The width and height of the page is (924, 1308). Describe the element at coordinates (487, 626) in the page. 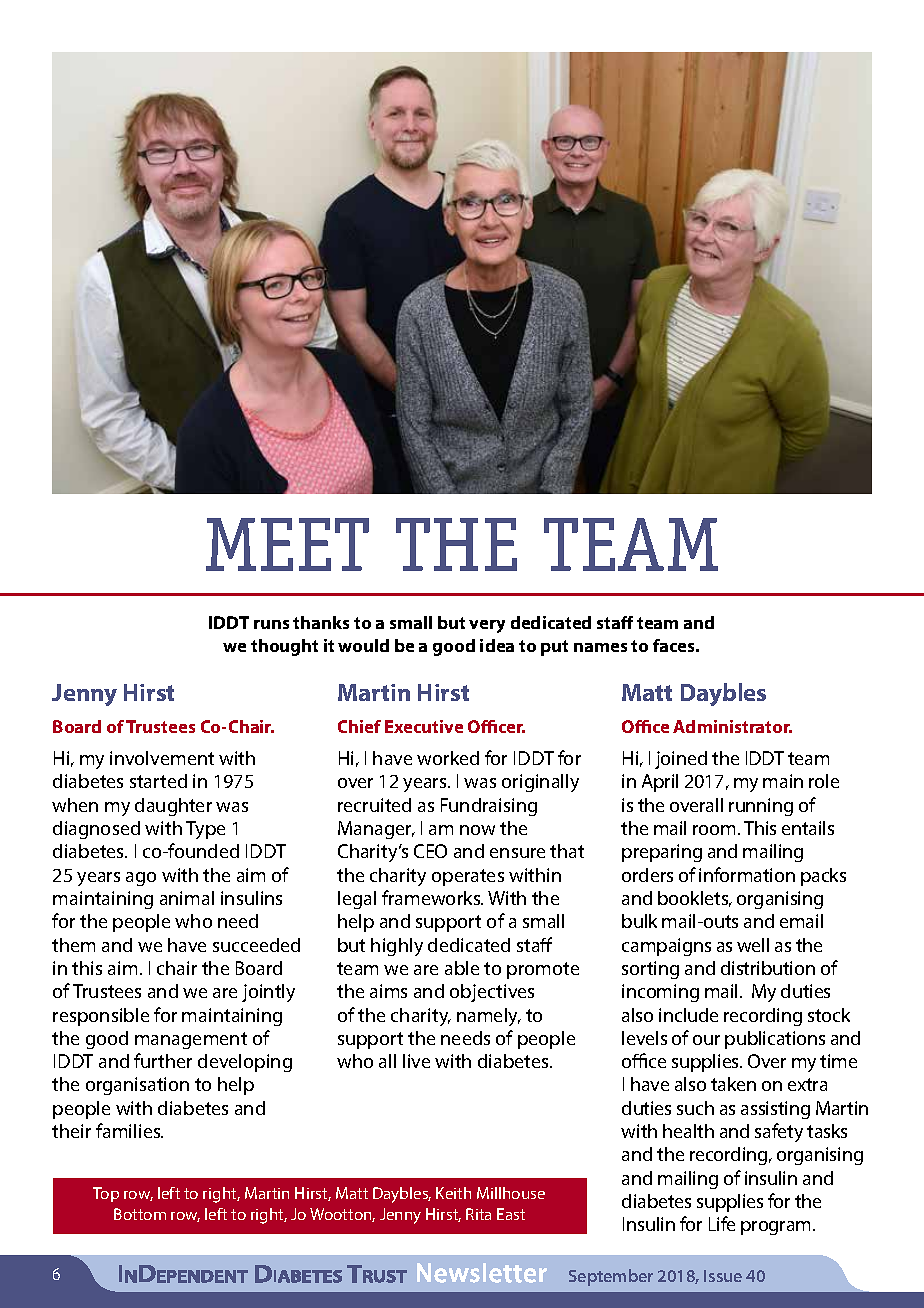

I see `very` at that location.
